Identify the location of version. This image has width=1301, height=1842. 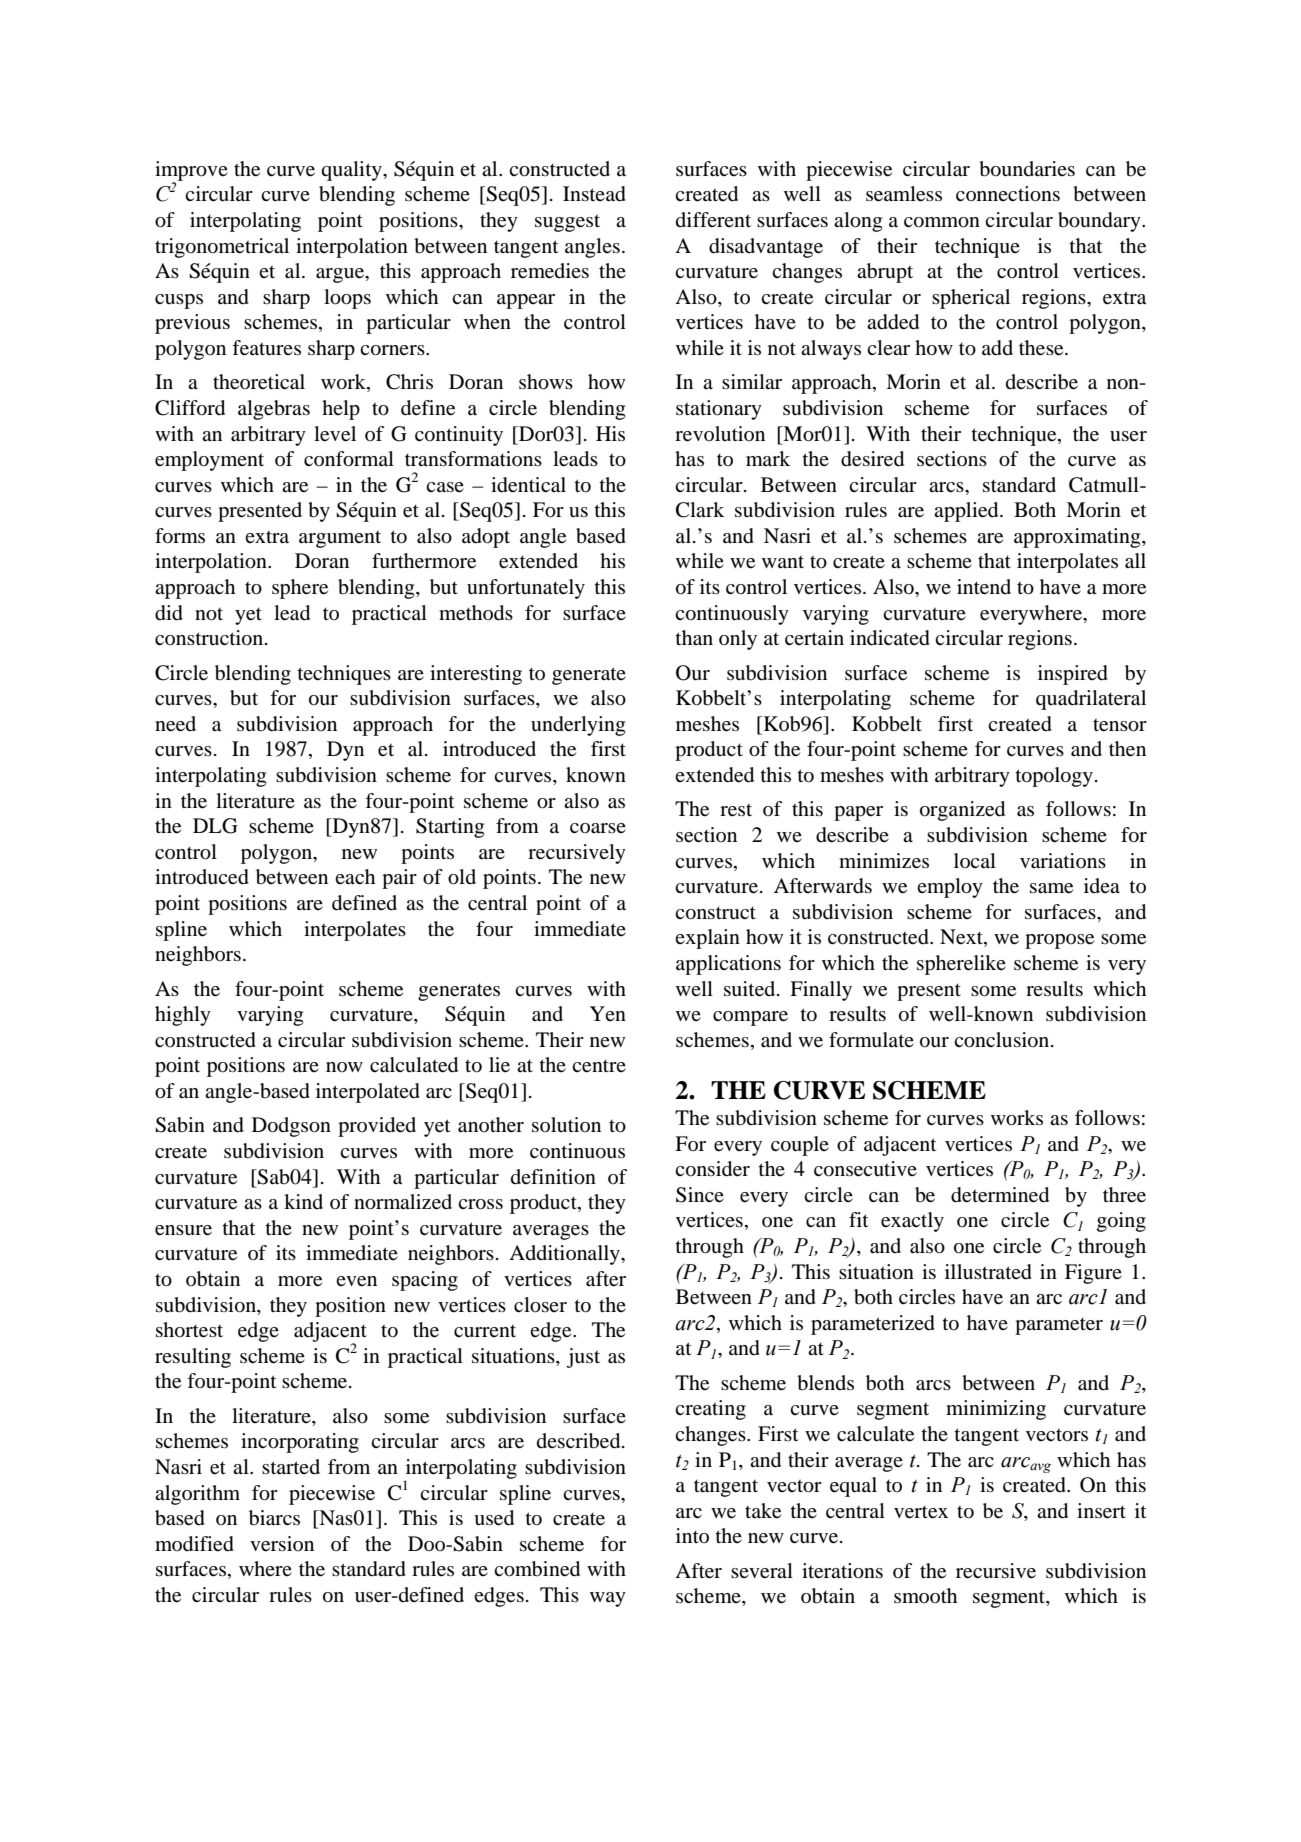
(282, 1544).
